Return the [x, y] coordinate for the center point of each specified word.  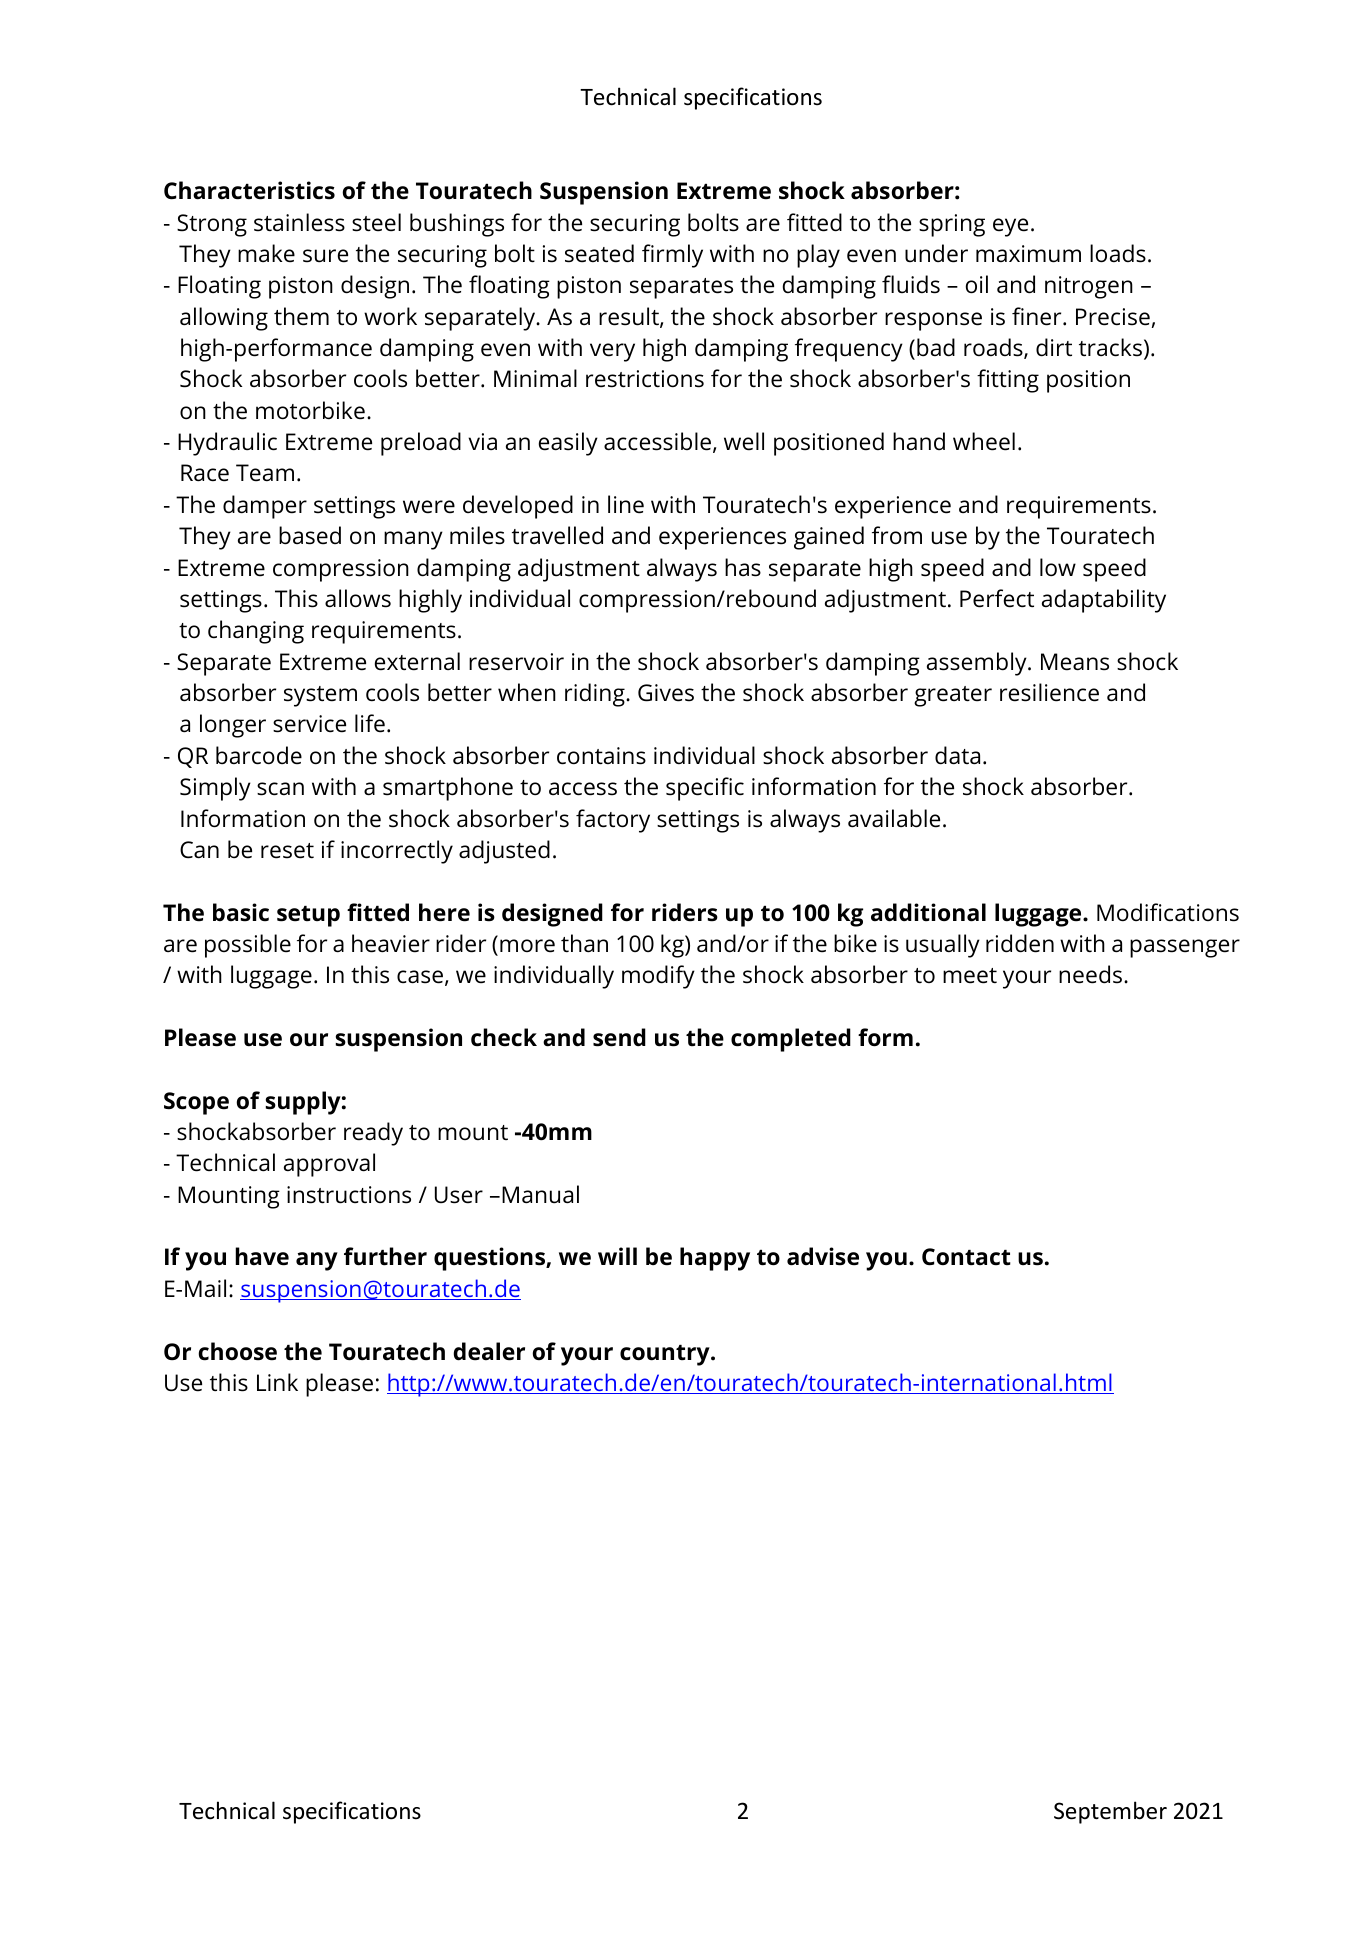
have [262, 1256]
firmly [672, 256]
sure [325, 256]
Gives [666, 693]
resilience [1049, 692]
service [309, 724]
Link [277, 1382]
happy [715, 1259]
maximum [1028, 254]
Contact [966, 1257]
